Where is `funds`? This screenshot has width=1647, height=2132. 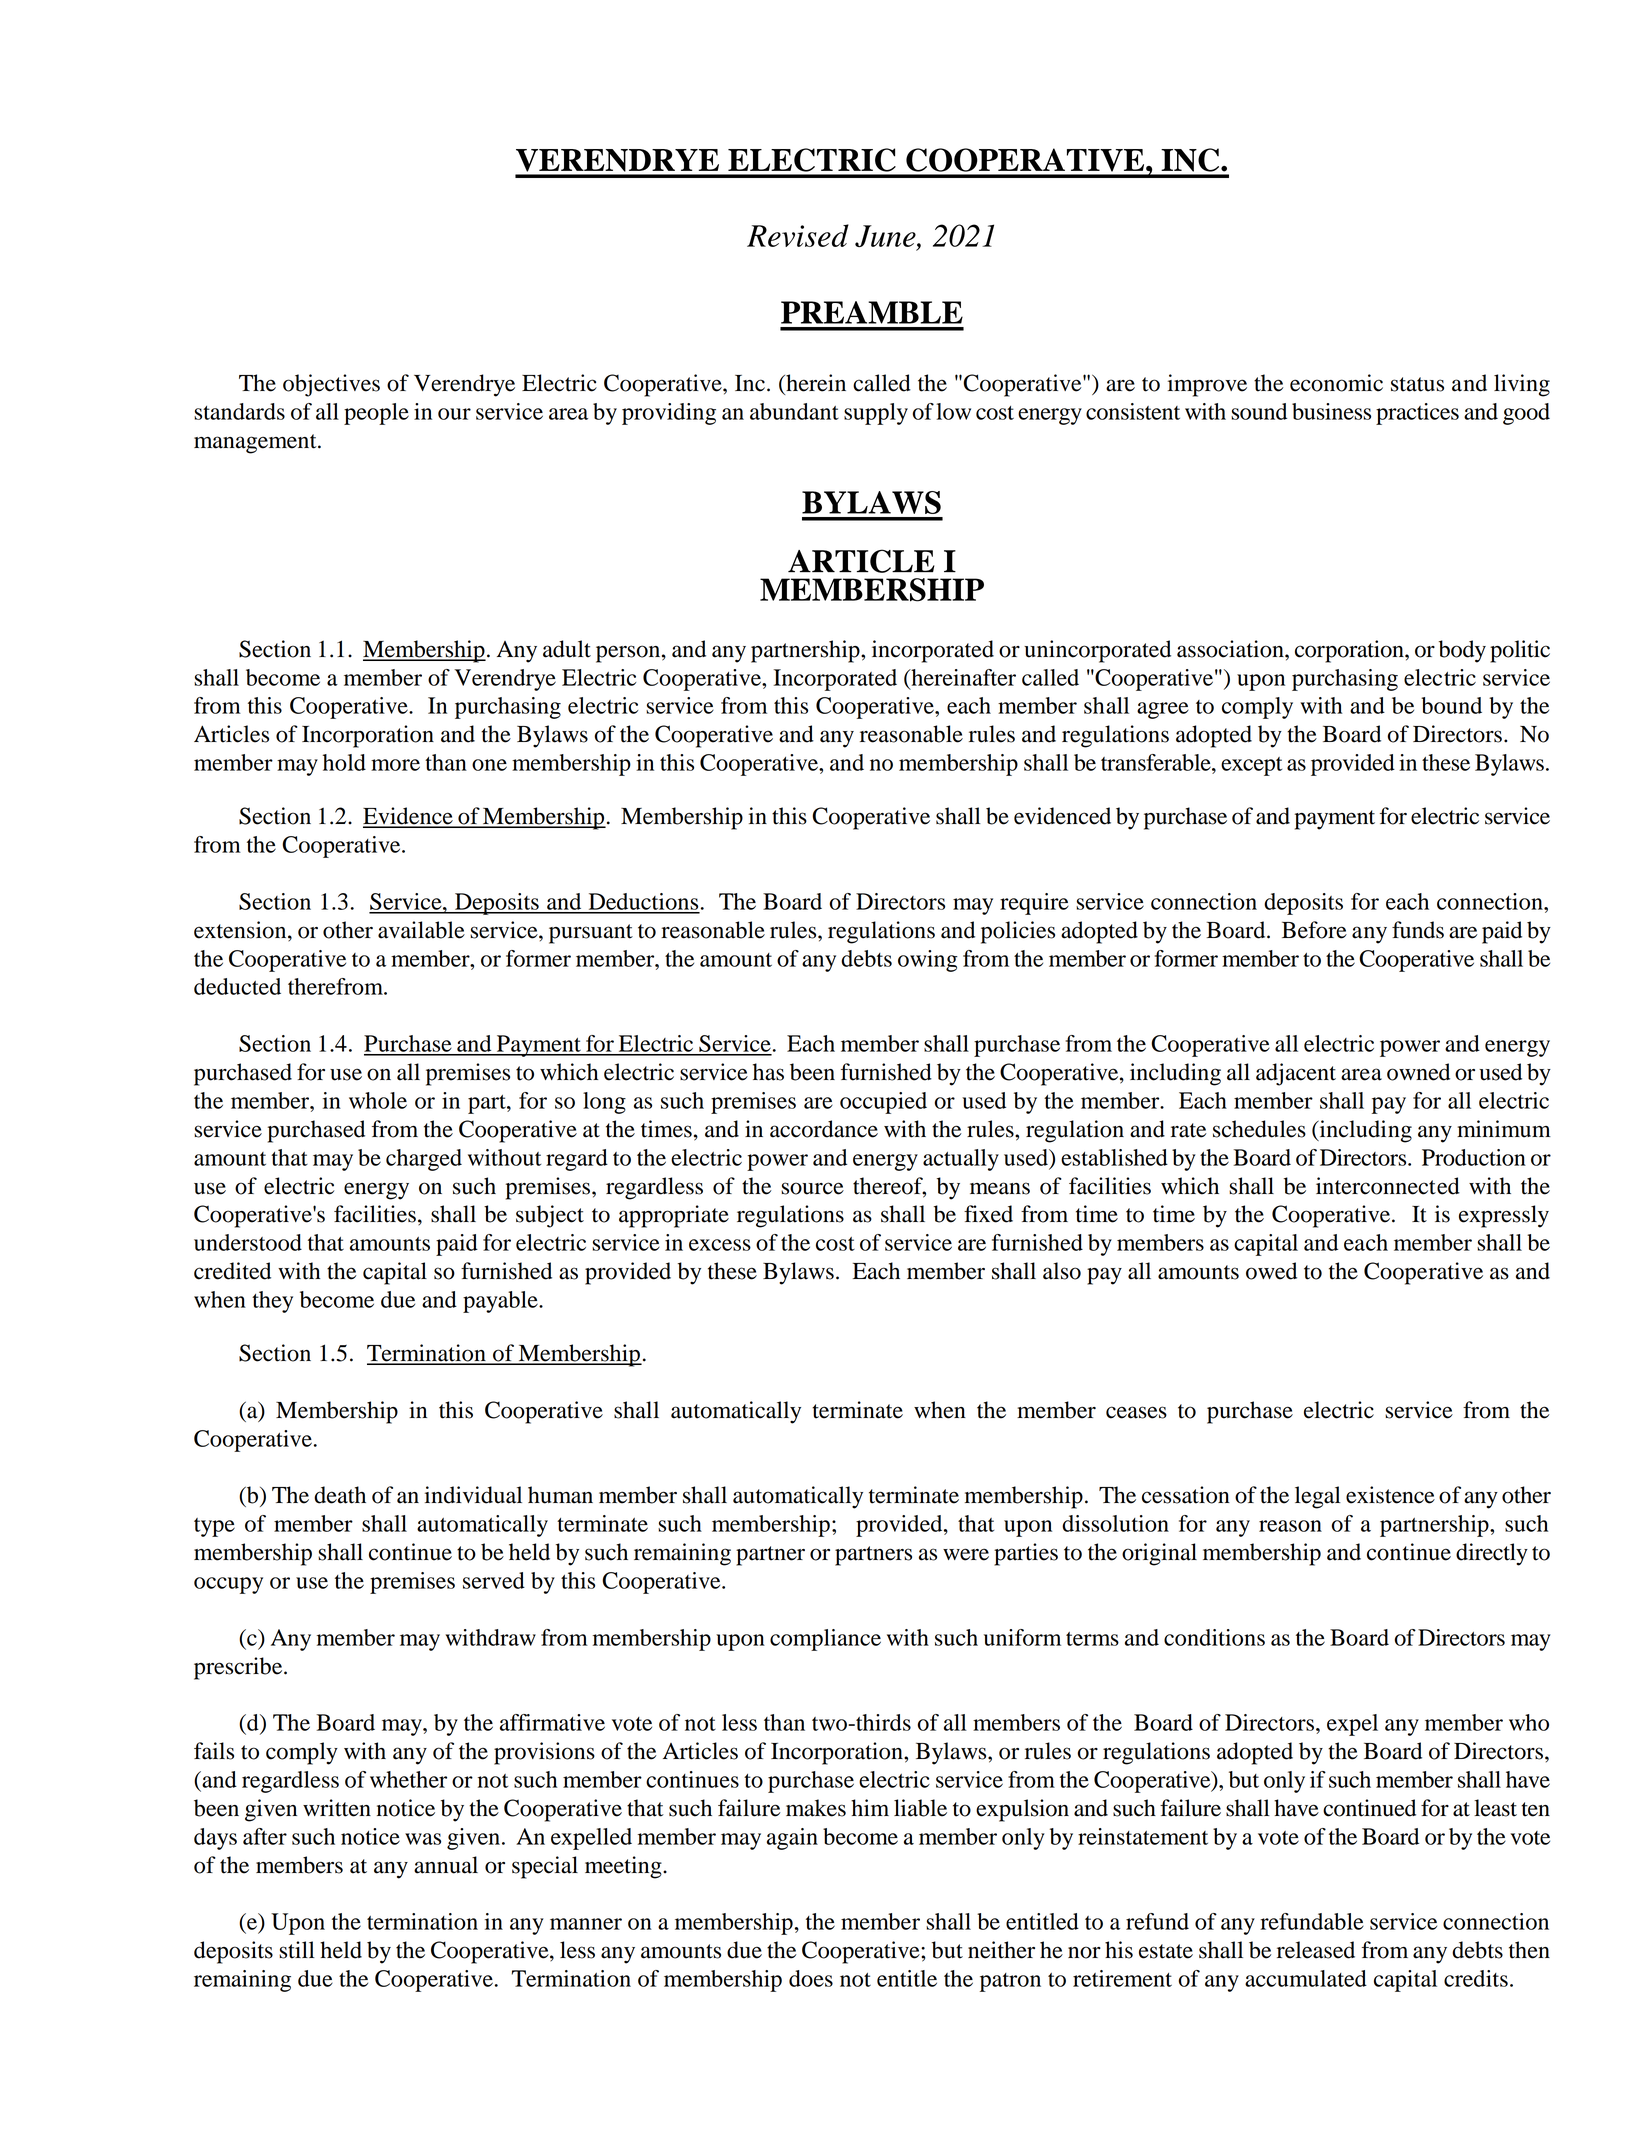 funds is located at coordinates (1418, 930).
